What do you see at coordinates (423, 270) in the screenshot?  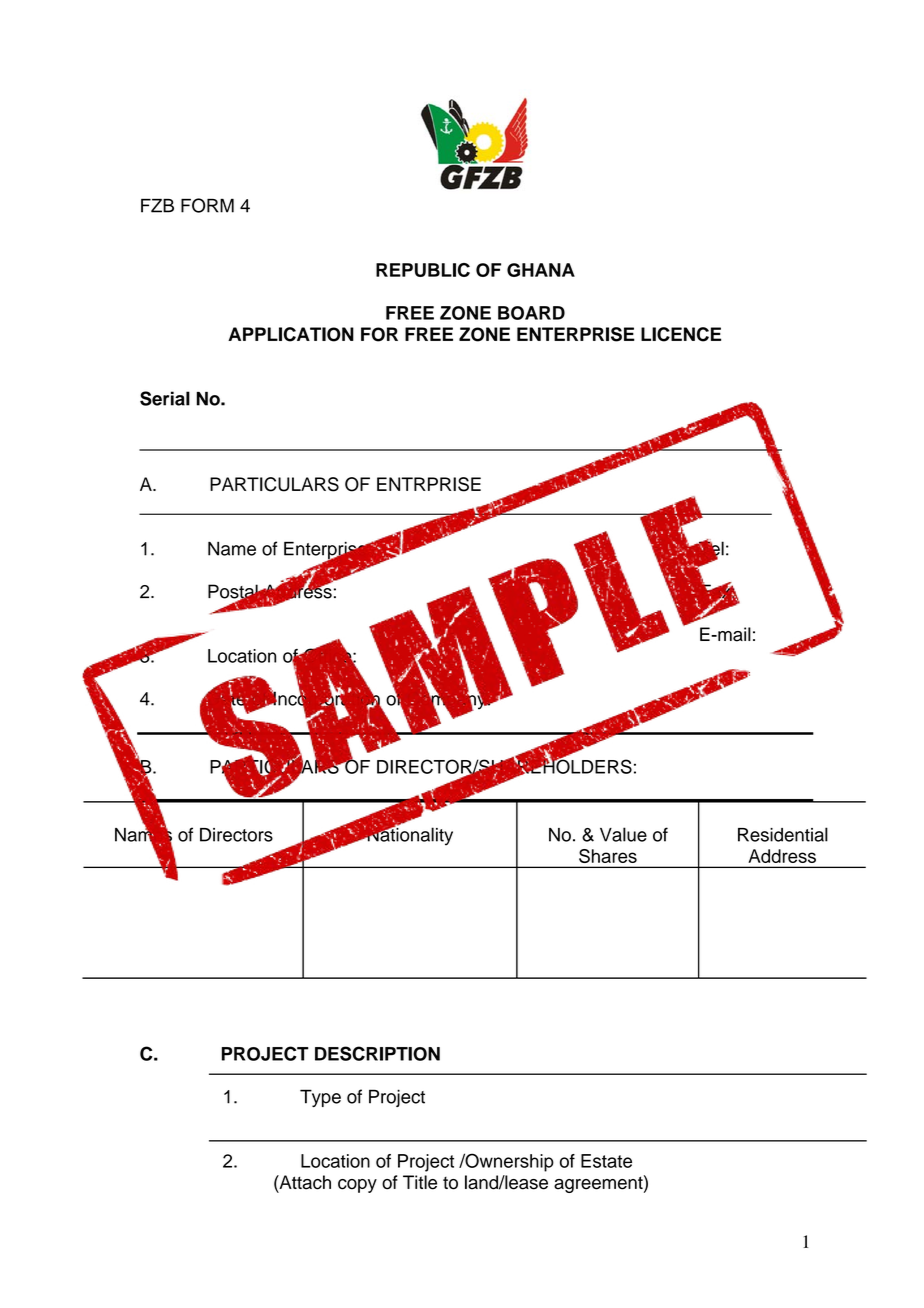 I see `REPUBLIC` at bounding box center [423, 270].
